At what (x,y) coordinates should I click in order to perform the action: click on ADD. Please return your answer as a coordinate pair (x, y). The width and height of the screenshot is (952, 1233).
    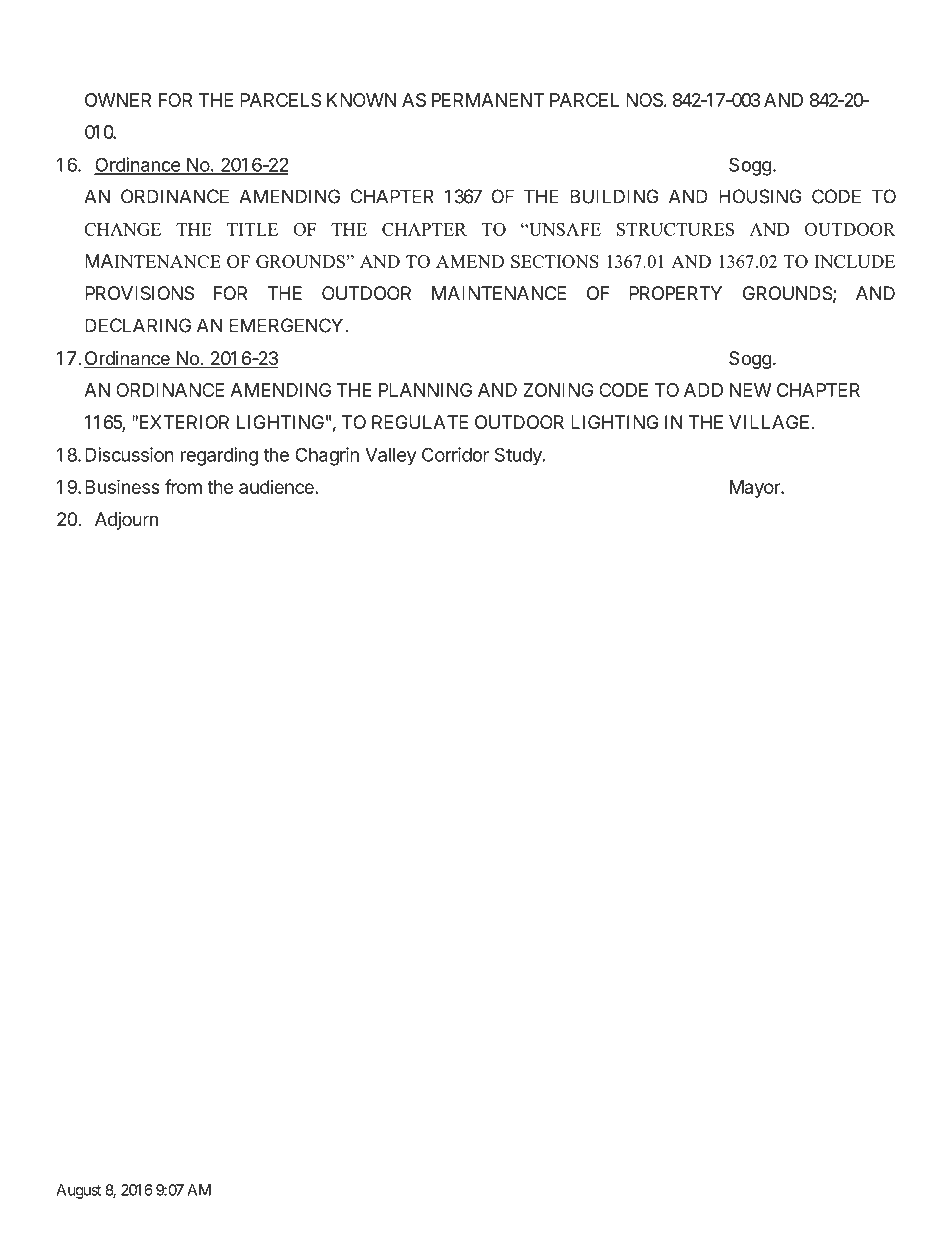
    Looking at the image, I should click on (703, 390).
